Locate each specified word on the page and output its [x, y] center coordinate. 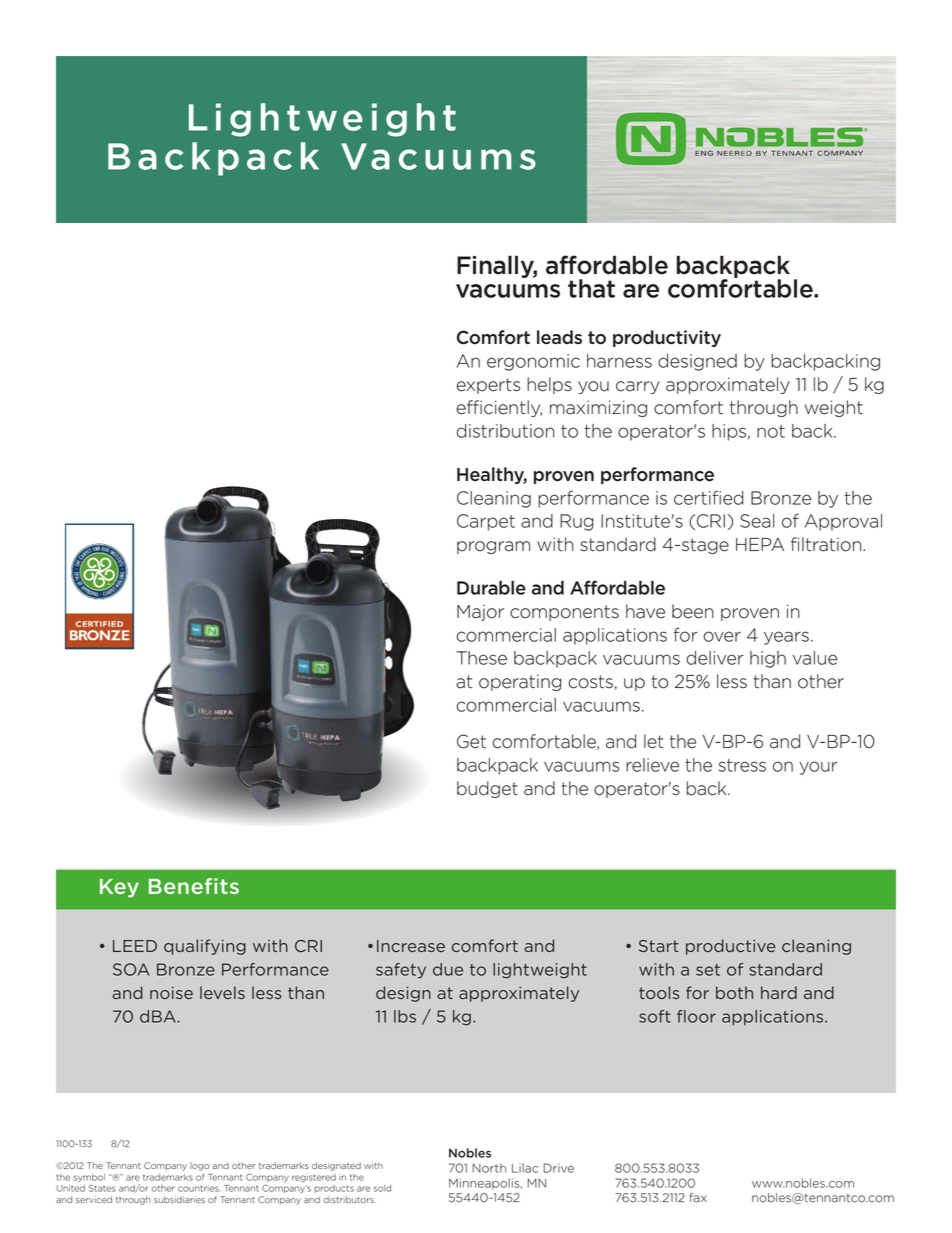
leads [559, 337]
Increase [411, 946]
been [693, 611]
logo [200, 1166]
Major [480, 612]
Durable [491, 588]
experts [488, 386]
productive [731, 947]
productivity [667, 338]
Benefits [194, 886]
